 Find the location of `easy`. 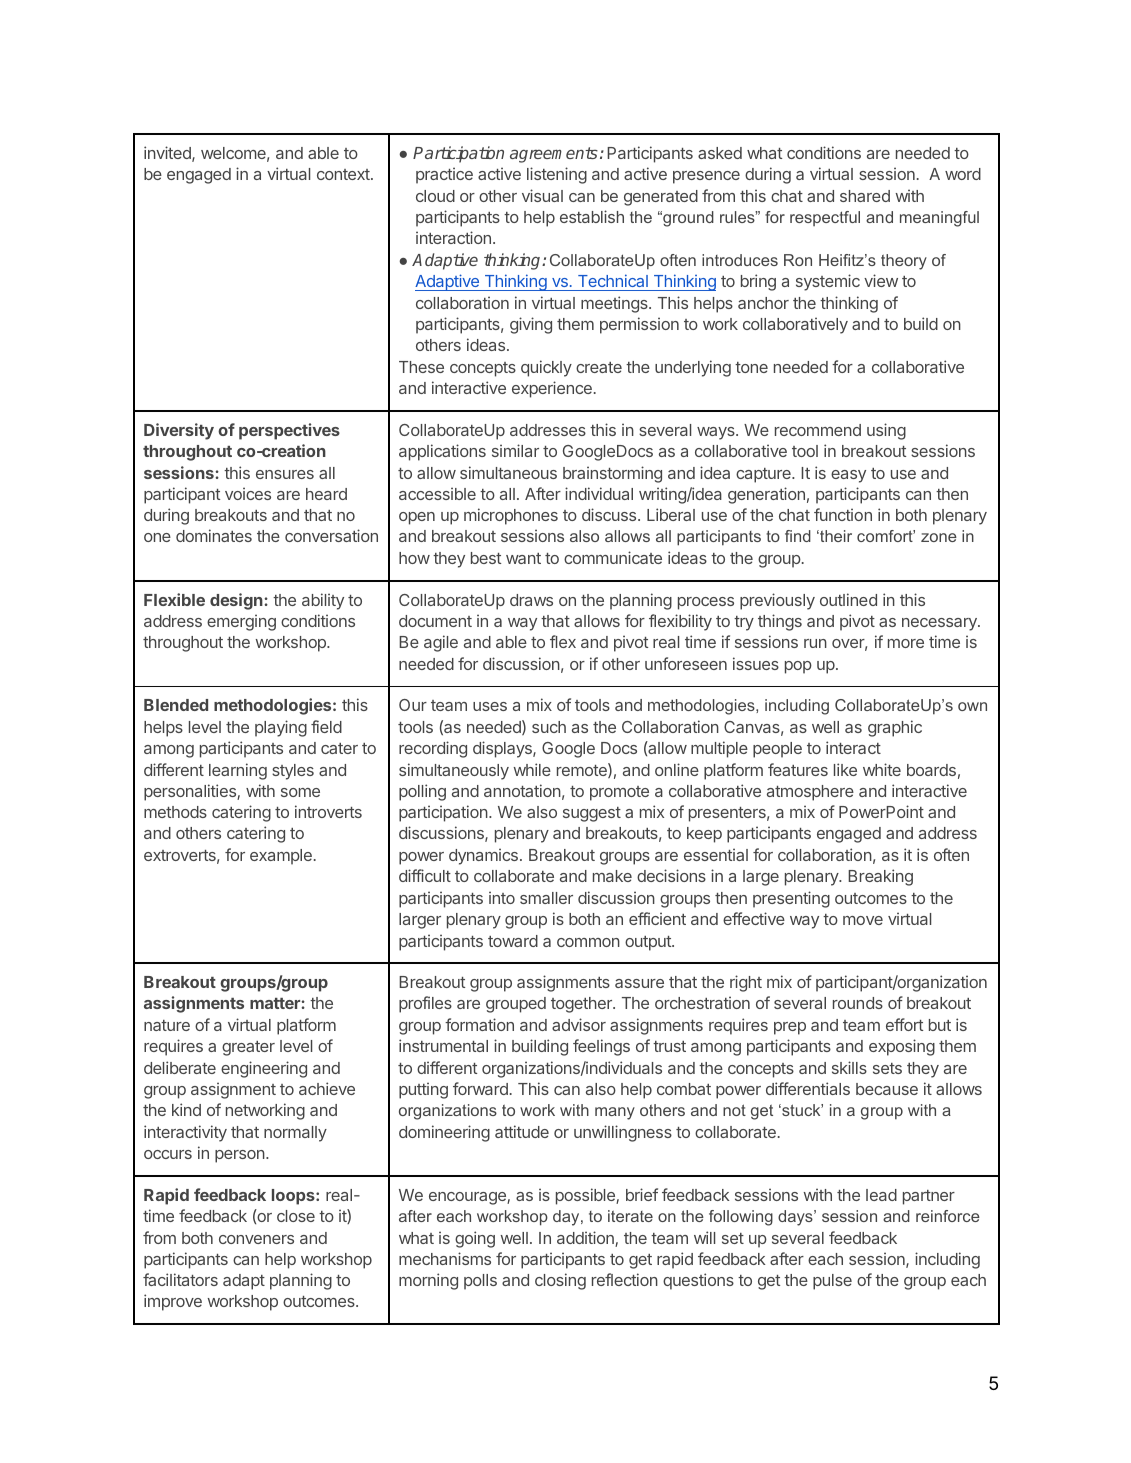

easy is located at coordinates (848, 476).
